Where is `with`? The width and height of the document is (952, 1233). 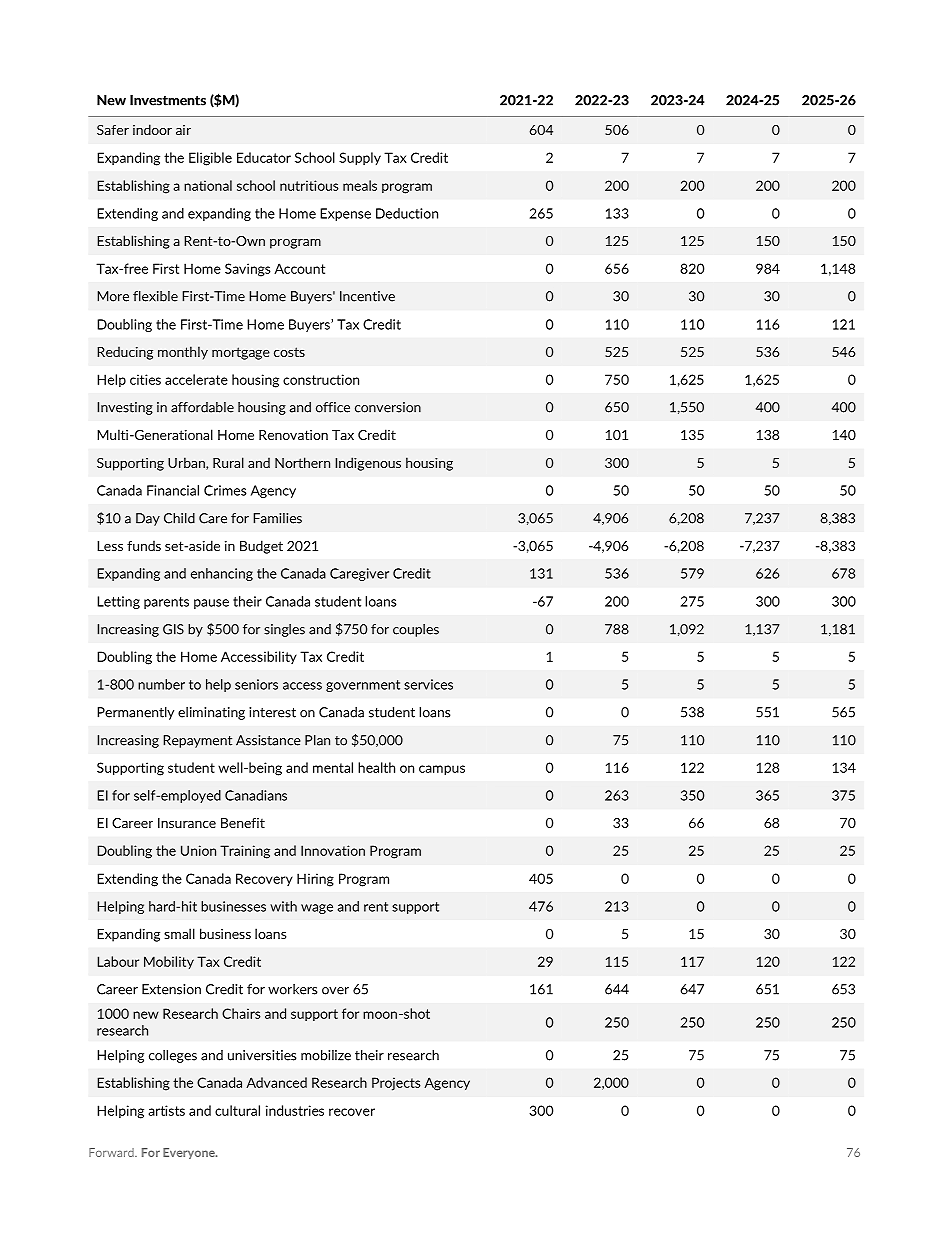 with is located at coordinates (283, 906).
